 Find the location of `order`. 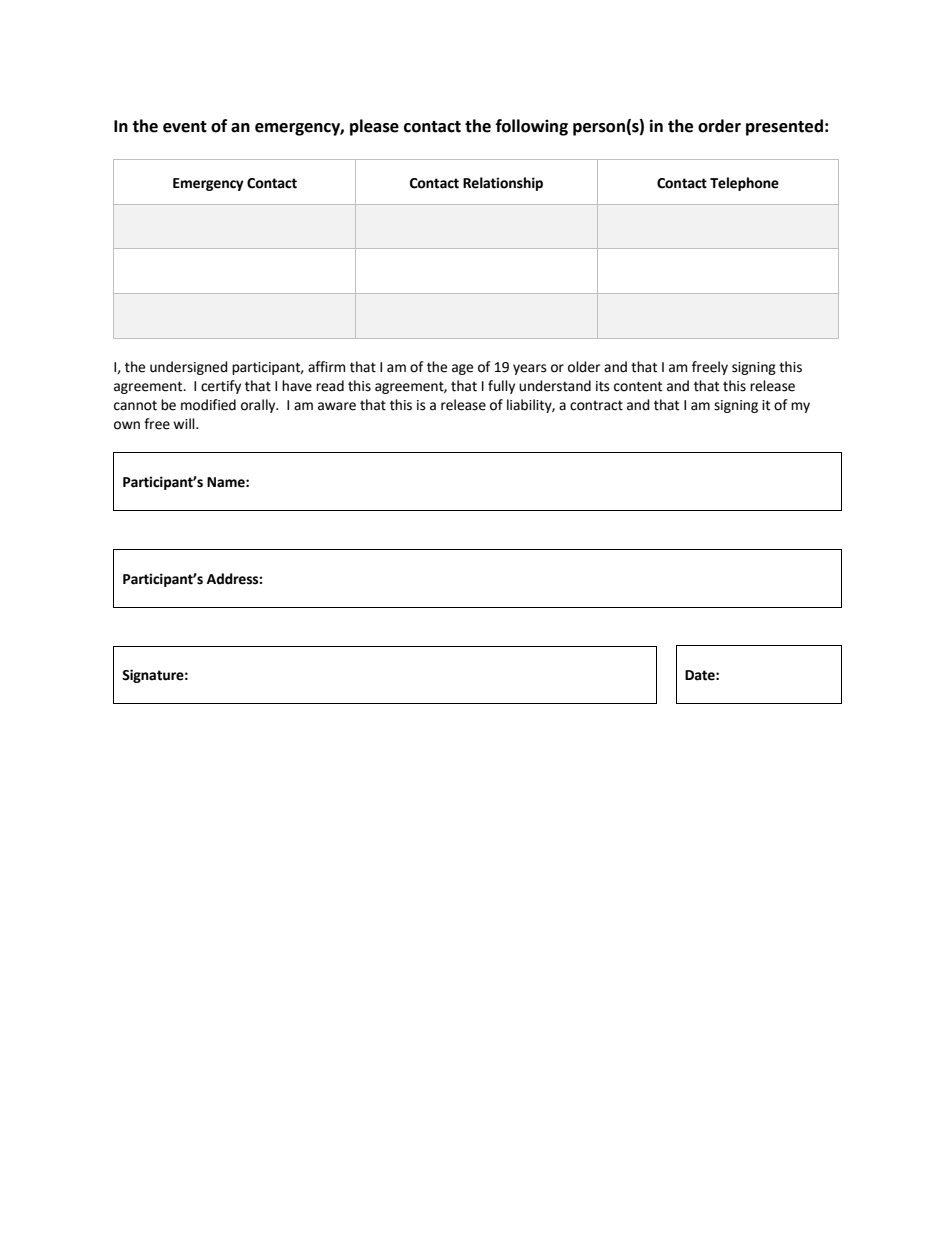

order is located at coordinates (719, 126).
